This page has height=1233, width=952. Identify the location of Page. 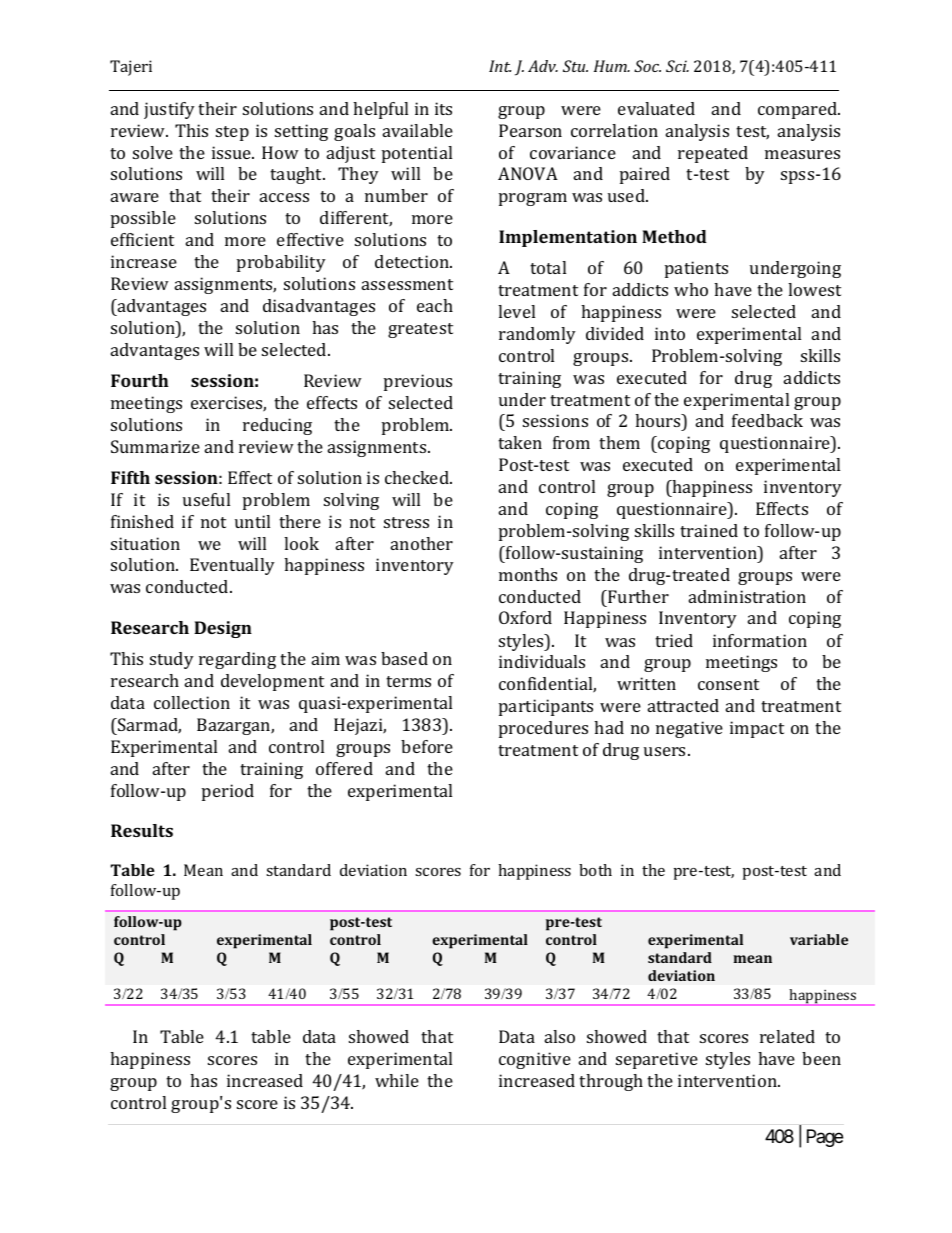
(825, 1138).
